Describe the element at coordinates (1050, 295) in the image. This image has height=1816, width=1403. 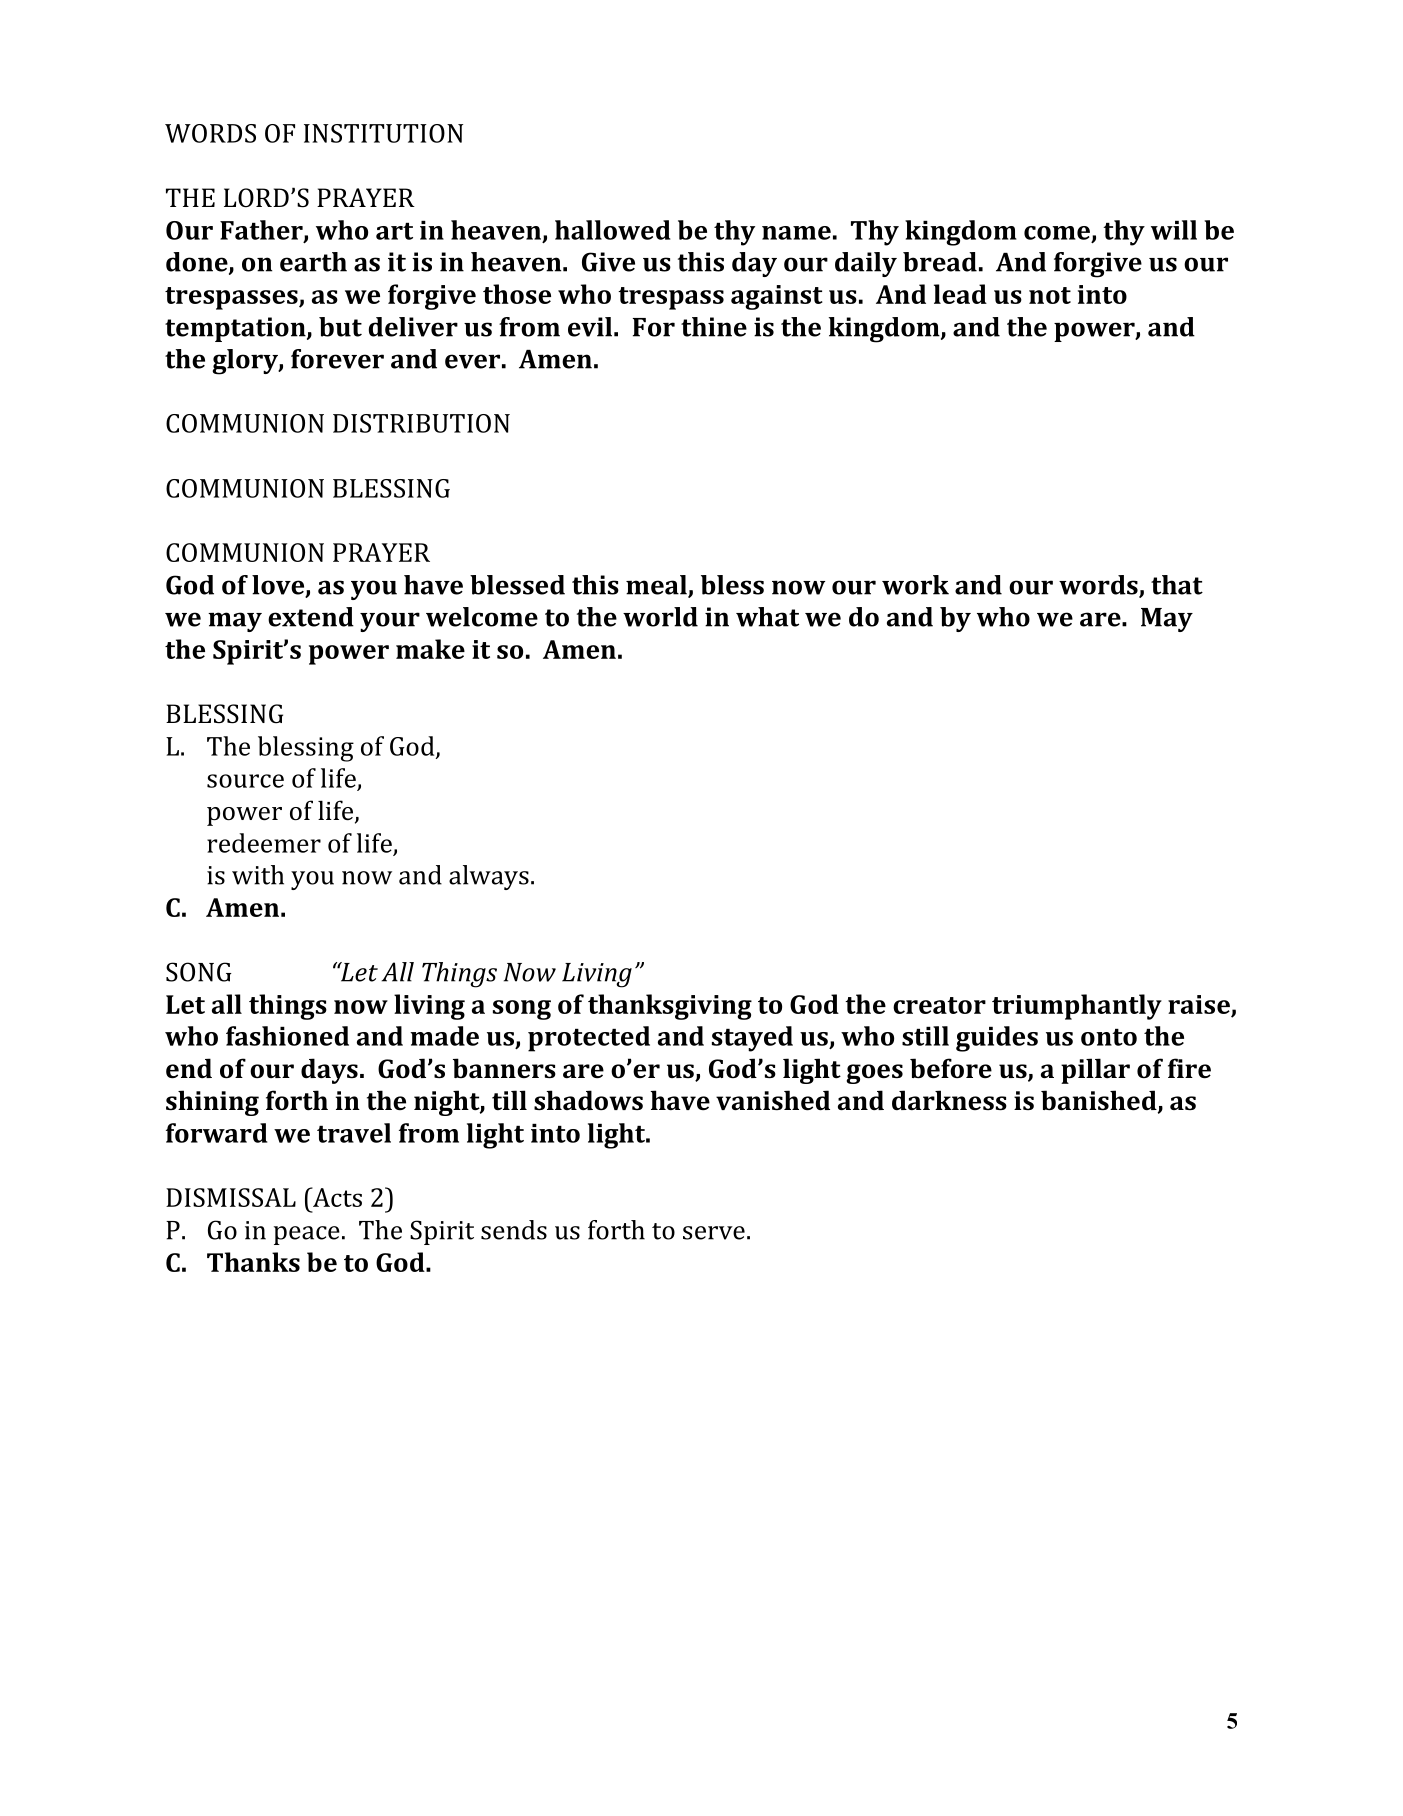
I see `not` at that location.
